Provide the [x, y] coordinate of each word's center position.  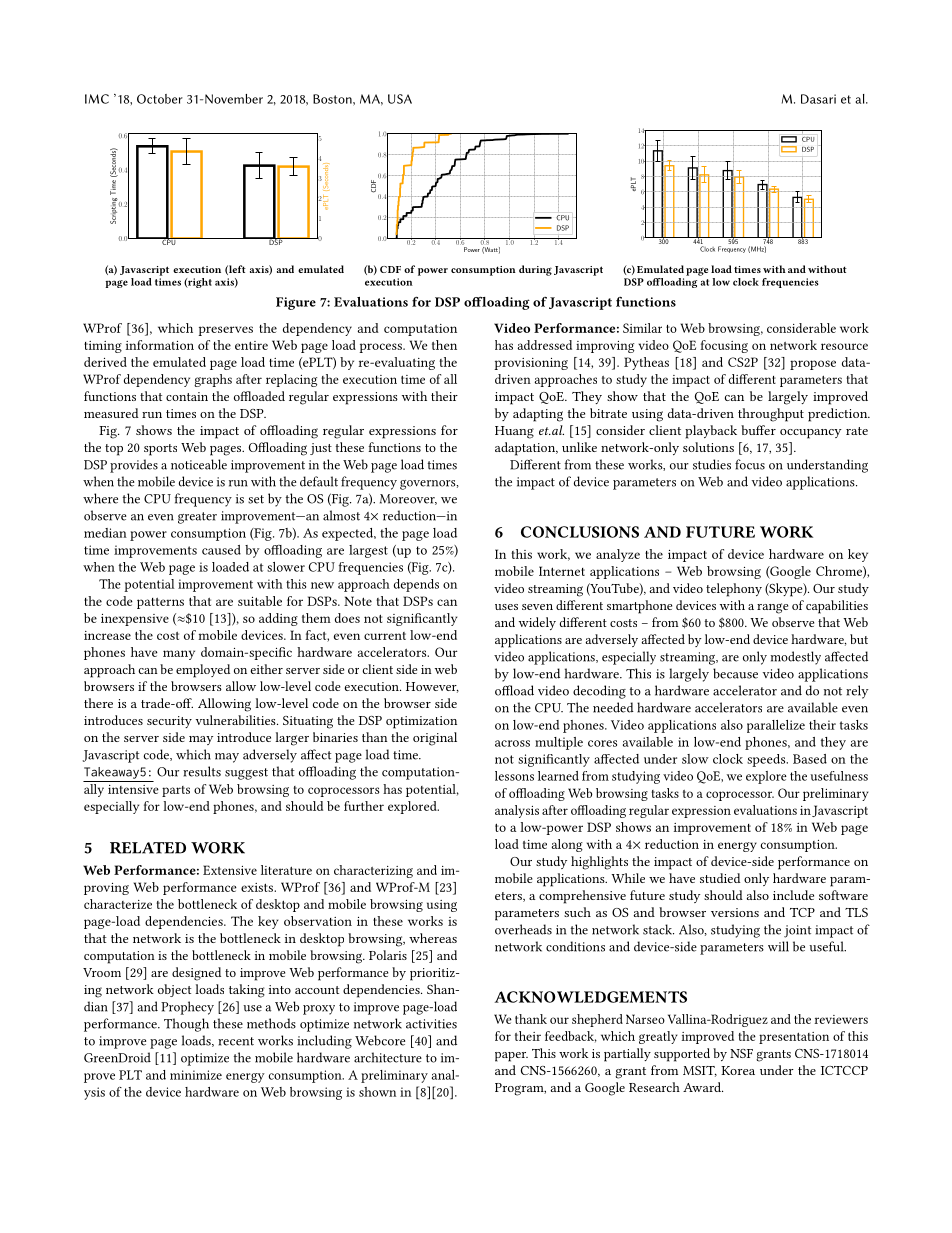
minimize [196, 1075]
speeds [767, 760]
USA [400, 99]
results [202, 771]
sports [160, 450]
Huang [514, 432]
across [512, 743]
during [535, 270]
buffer [758, 430]
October [160, 99]
